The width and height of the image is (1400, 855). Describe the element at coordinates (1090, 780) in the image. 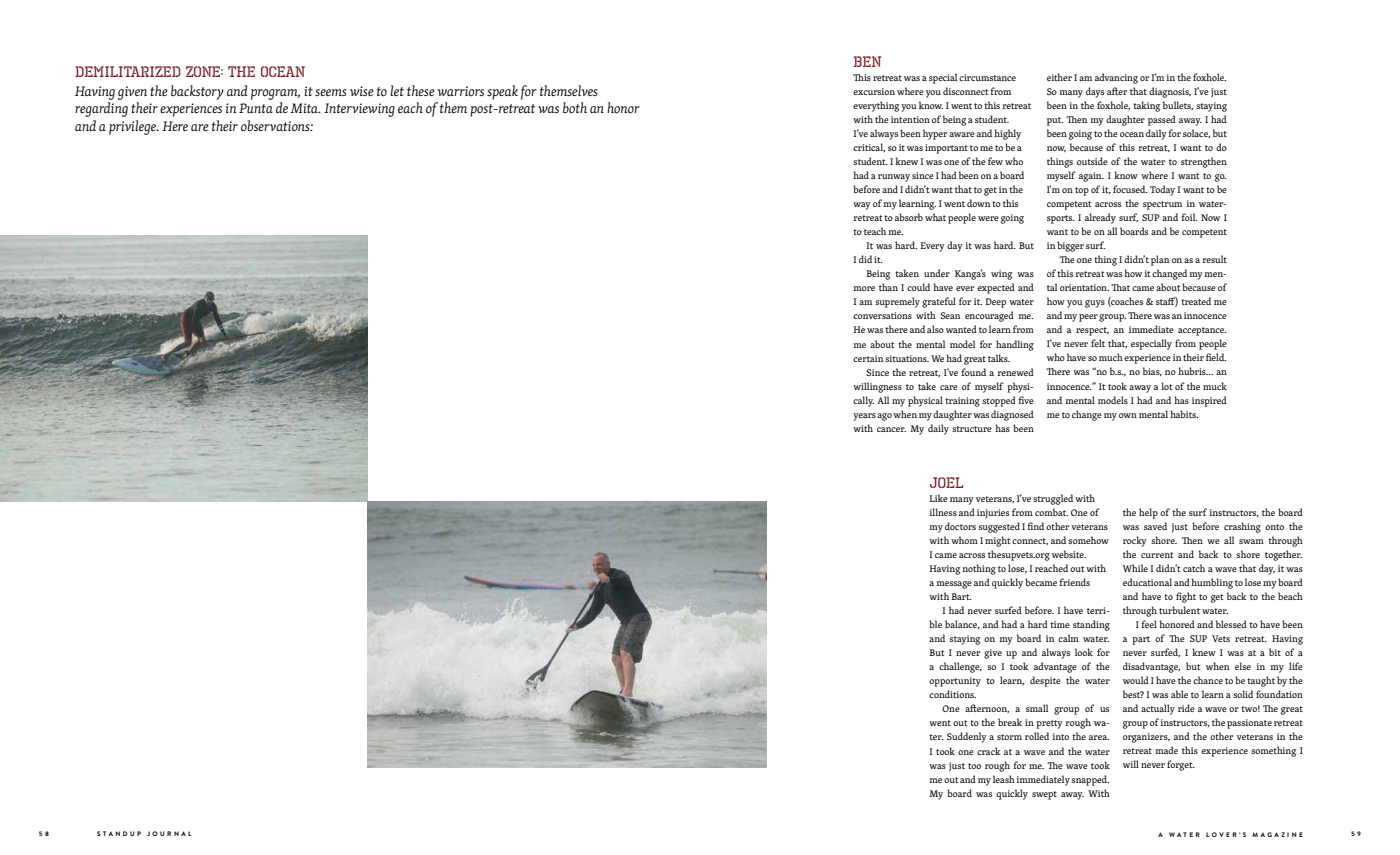

I see `snapped` at that location.
